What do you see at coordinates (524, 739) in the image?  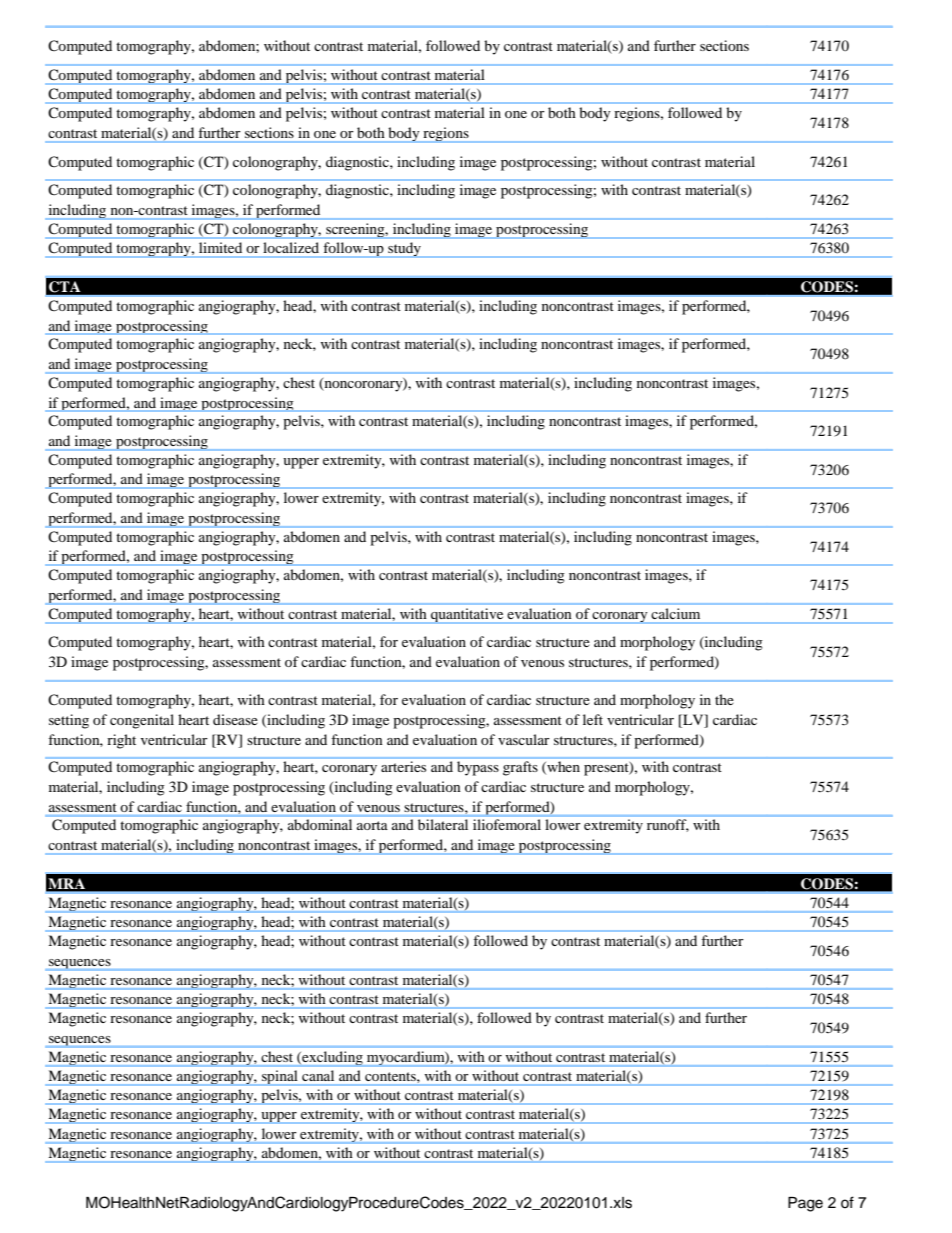 I see `vascular` at bounding box center [524, 739].
